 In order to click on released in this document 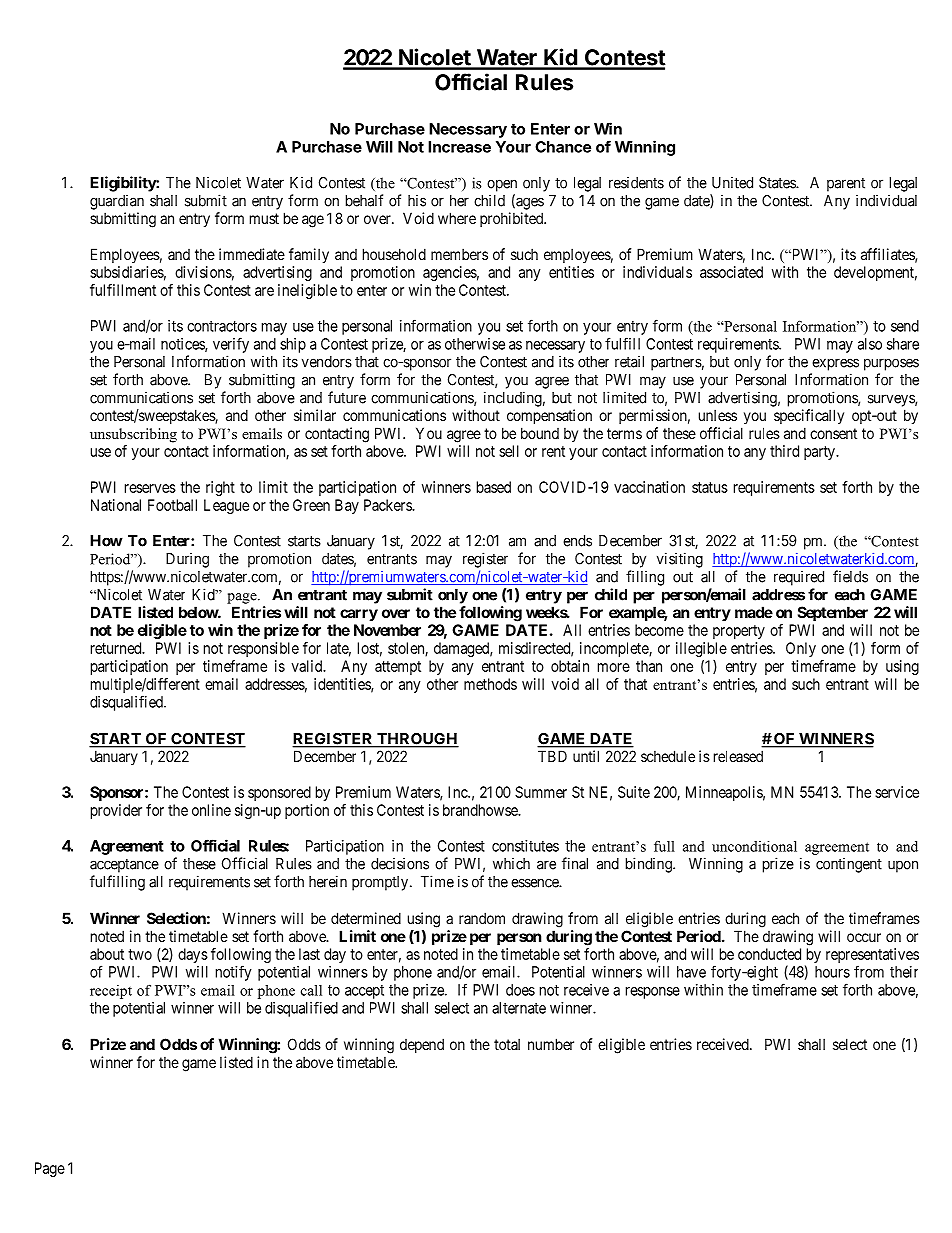, I will do `click(738, 756)`.
